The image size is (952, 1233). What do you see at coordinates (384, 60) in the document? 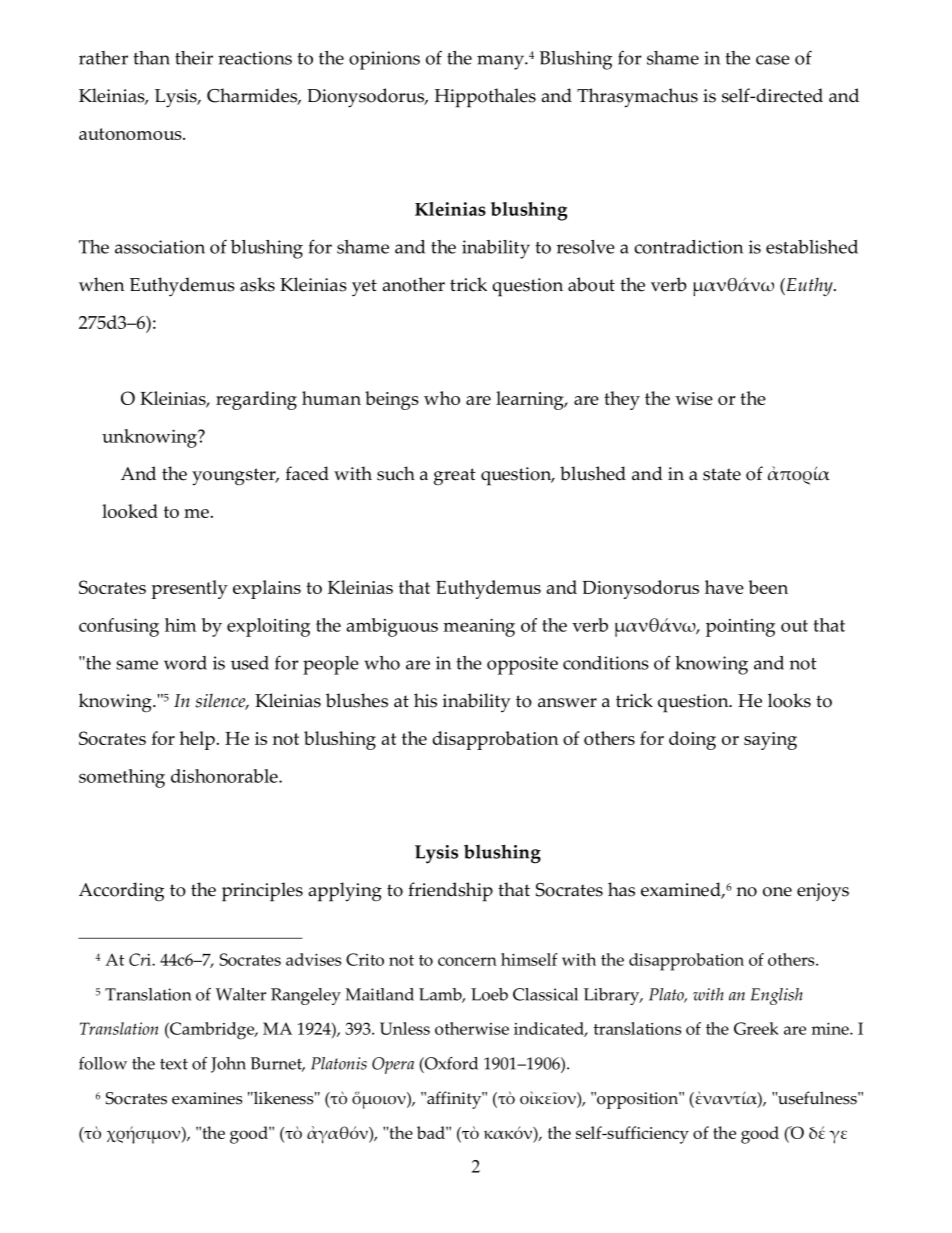
I see `opinions` at bounding box center [384, 60].
